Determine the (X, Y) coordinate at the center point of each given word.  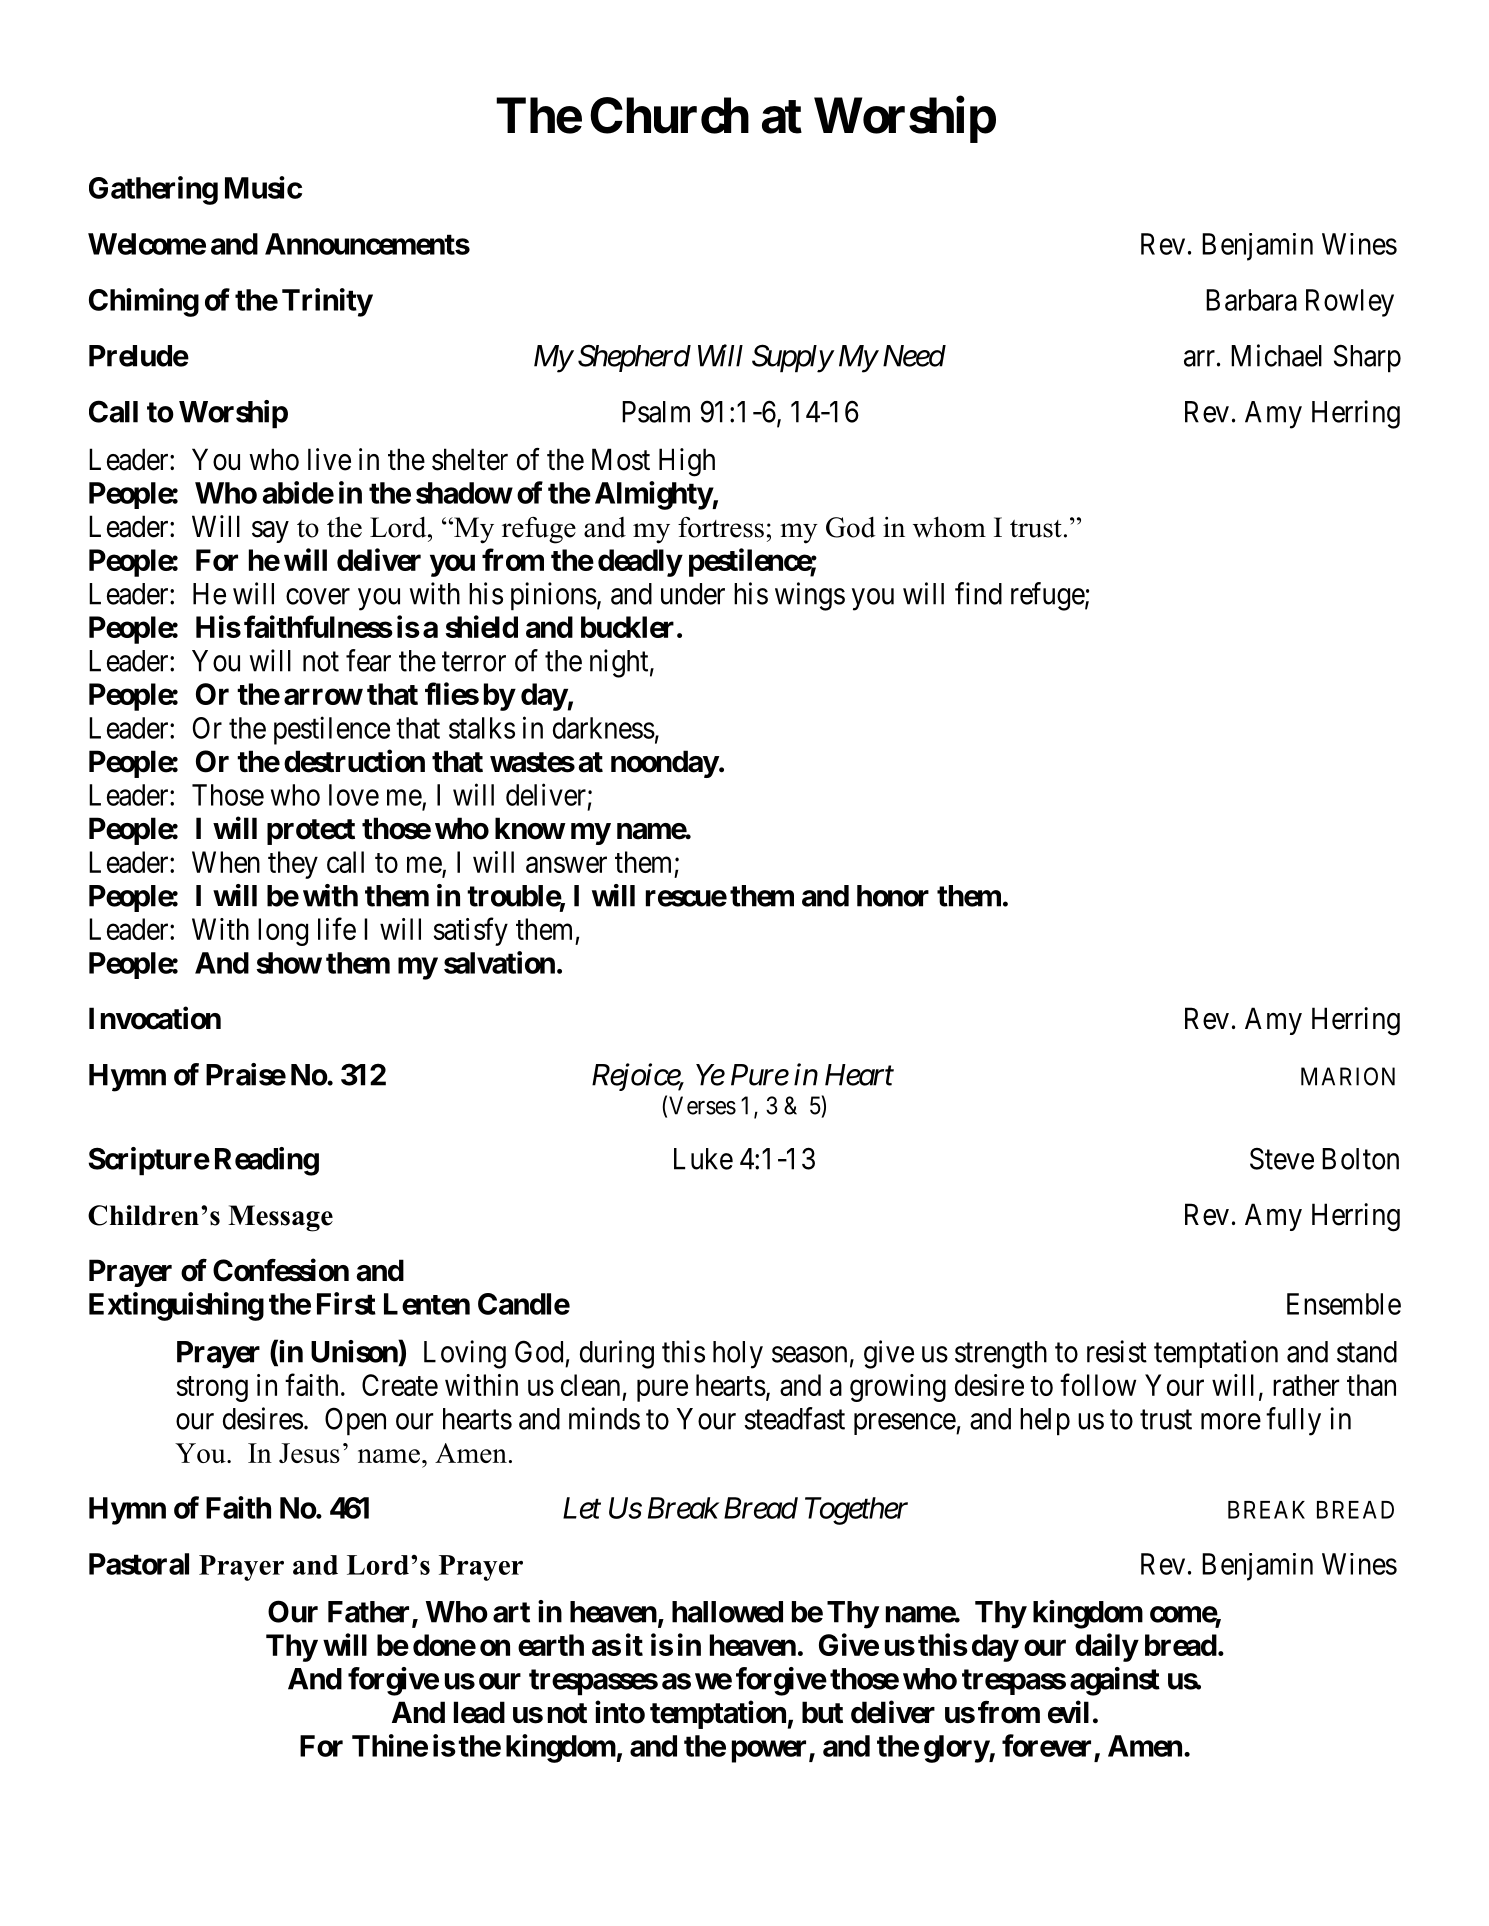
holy (738, 1355)
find (978, 593)
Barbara (1251, 300)
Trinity (327, 302)
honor (893, 896)
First (346, 1303)
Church (669, 115)
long (283, 932)
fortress (721, 527)
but (822, 1712)
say (270, 532)
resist (1117, 1351)
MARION (1348, 1076)
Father (370, 1613)
